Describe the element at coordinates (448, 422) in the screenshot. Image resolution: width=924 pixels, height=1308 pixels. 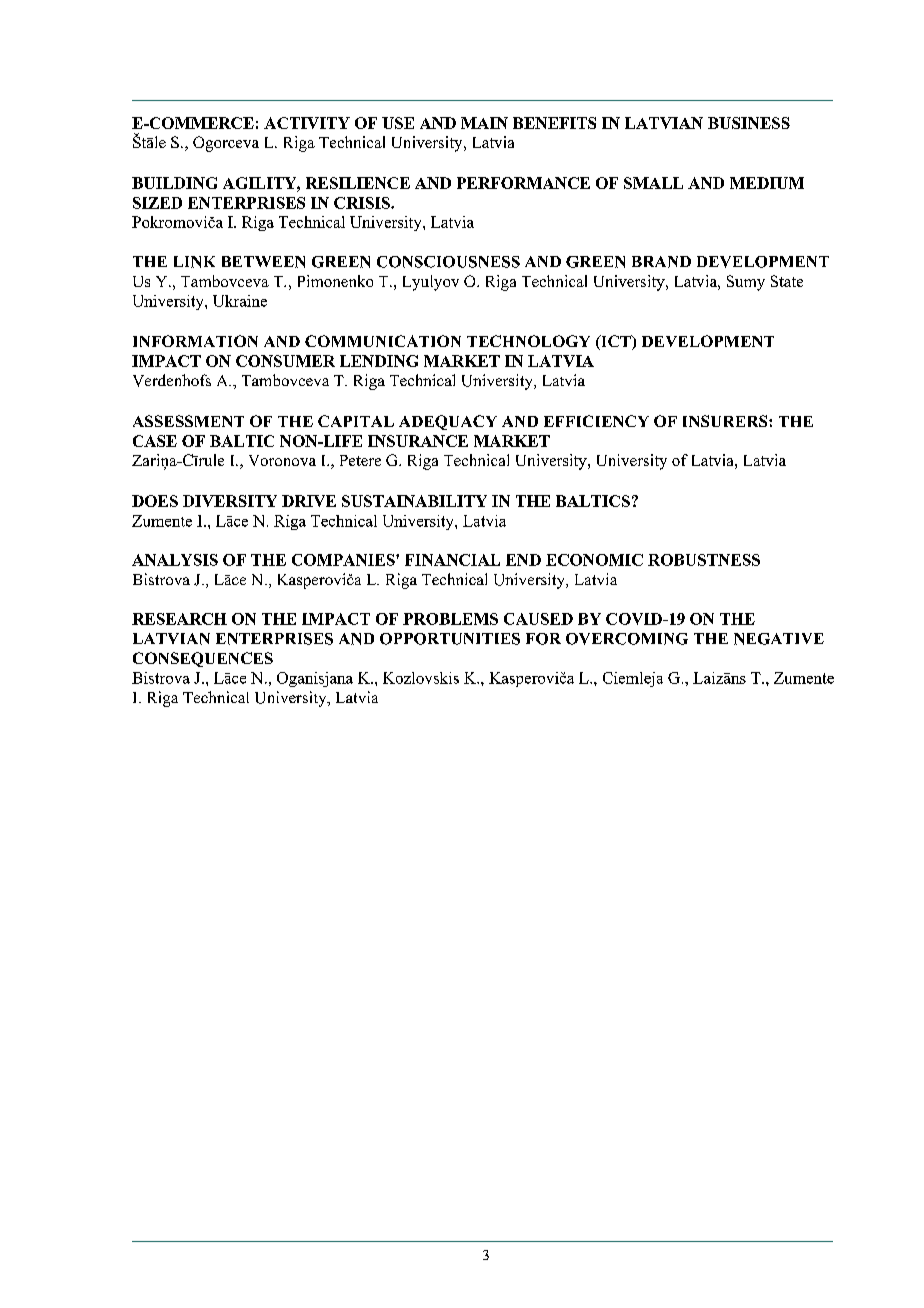
I see `ADEQUACY` at that location.
